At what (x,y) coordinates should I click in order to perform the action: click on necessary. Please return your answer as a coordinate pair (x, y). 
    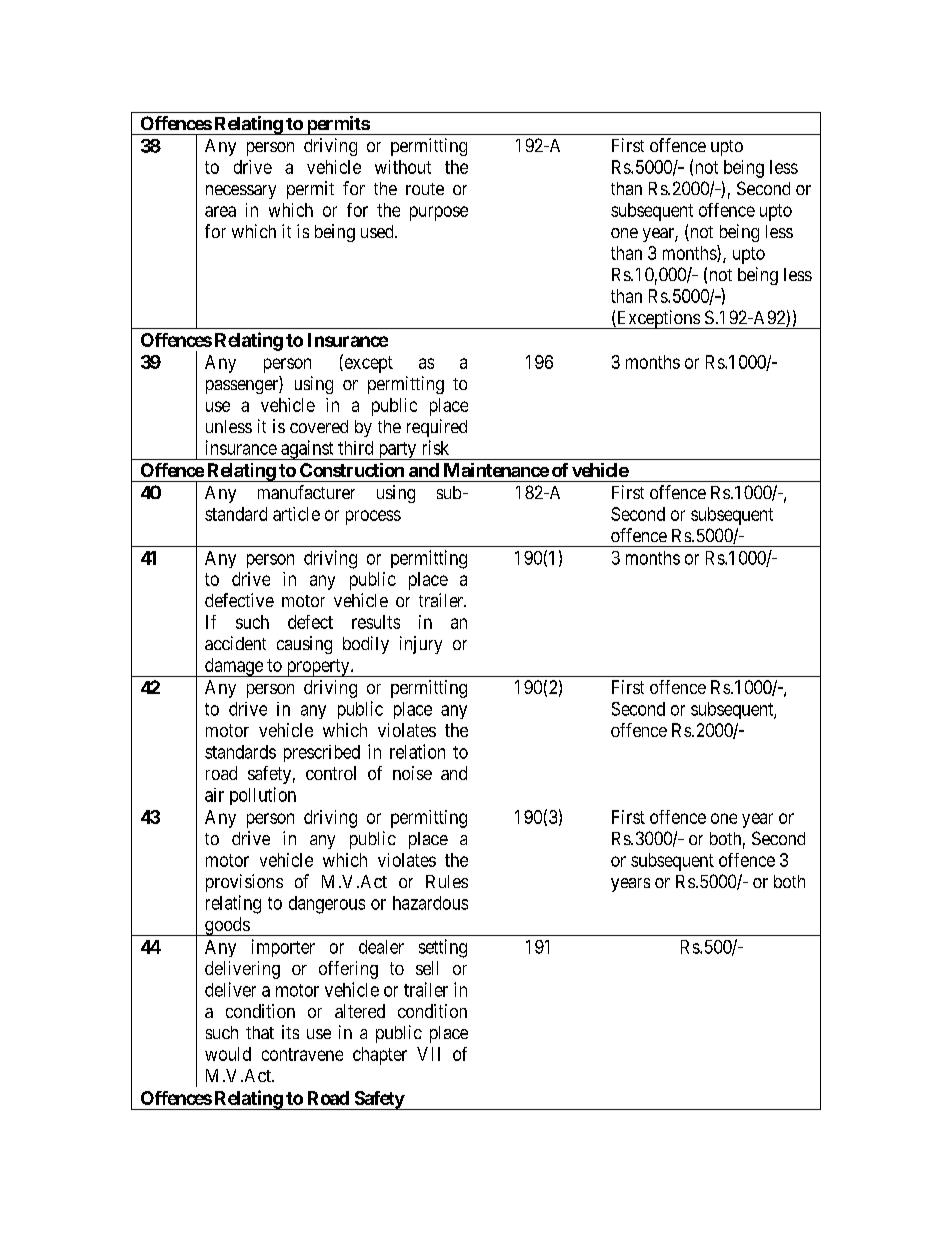
    Looking at the image, I should click on (241, 192).
